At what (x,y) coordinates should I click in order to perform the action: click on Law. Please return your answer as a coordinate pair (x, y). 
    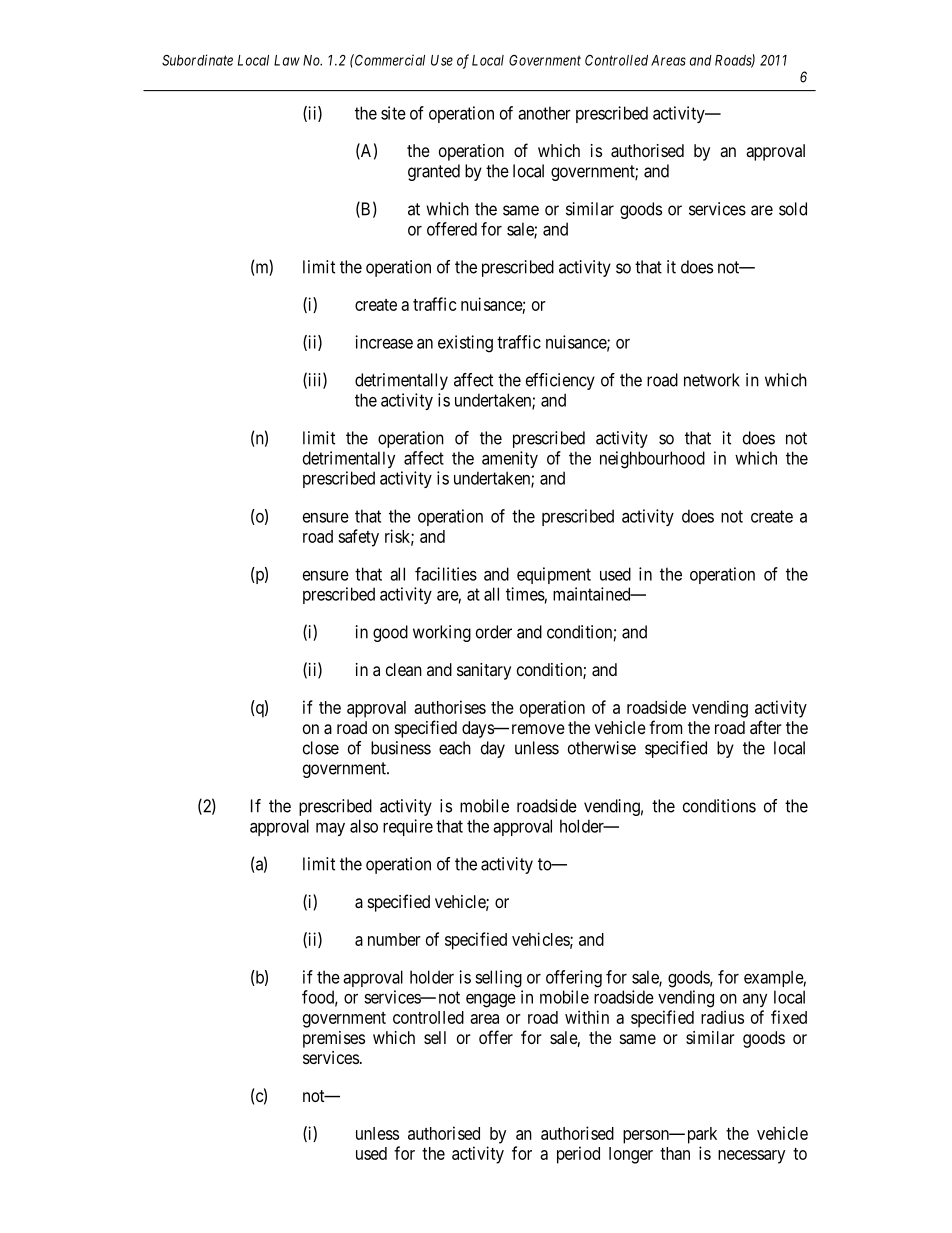
    Looking at the image, I should click on (287, 60).
